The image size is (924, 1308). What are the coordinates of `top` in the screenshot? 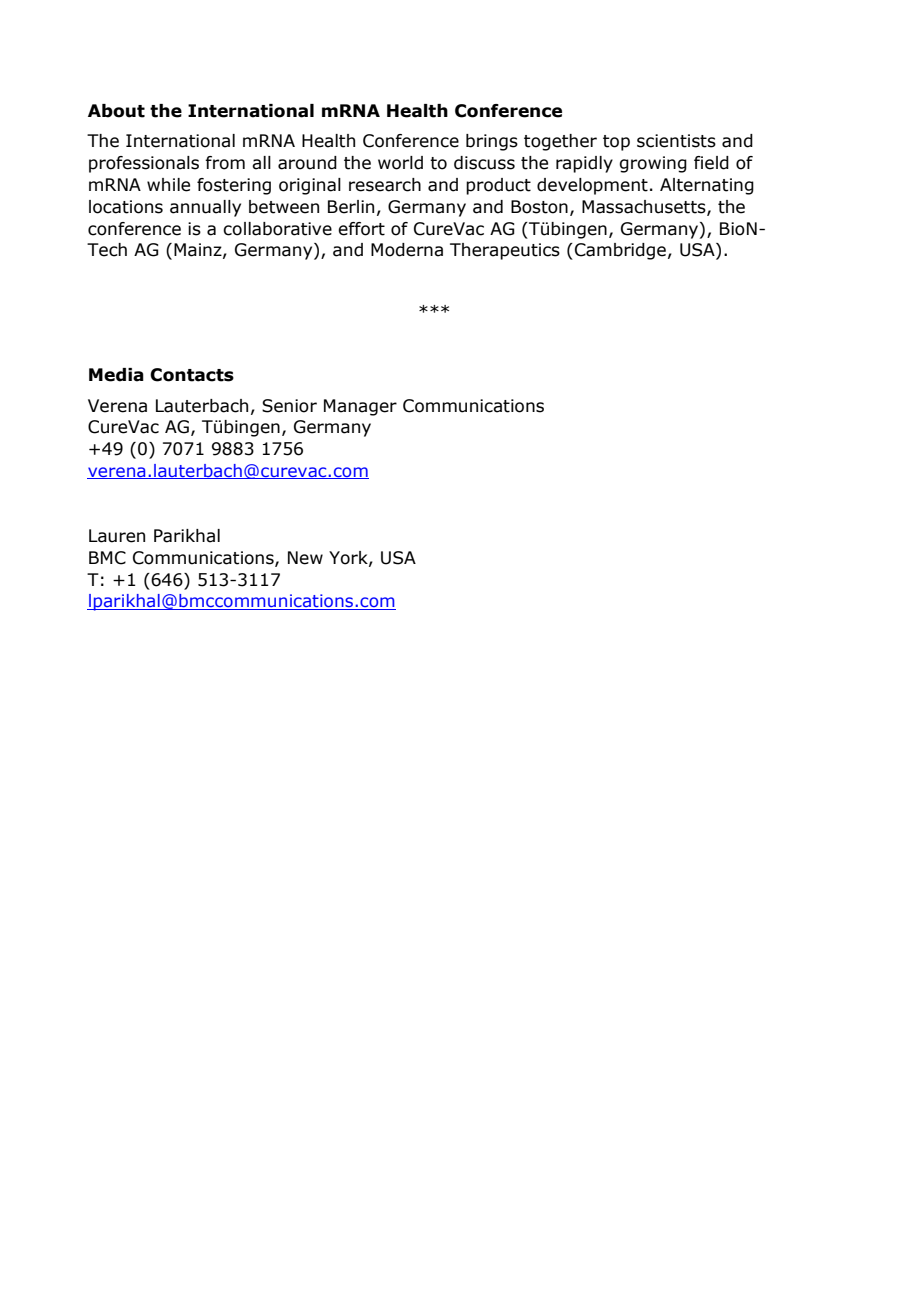 It's located at (616, 143).
